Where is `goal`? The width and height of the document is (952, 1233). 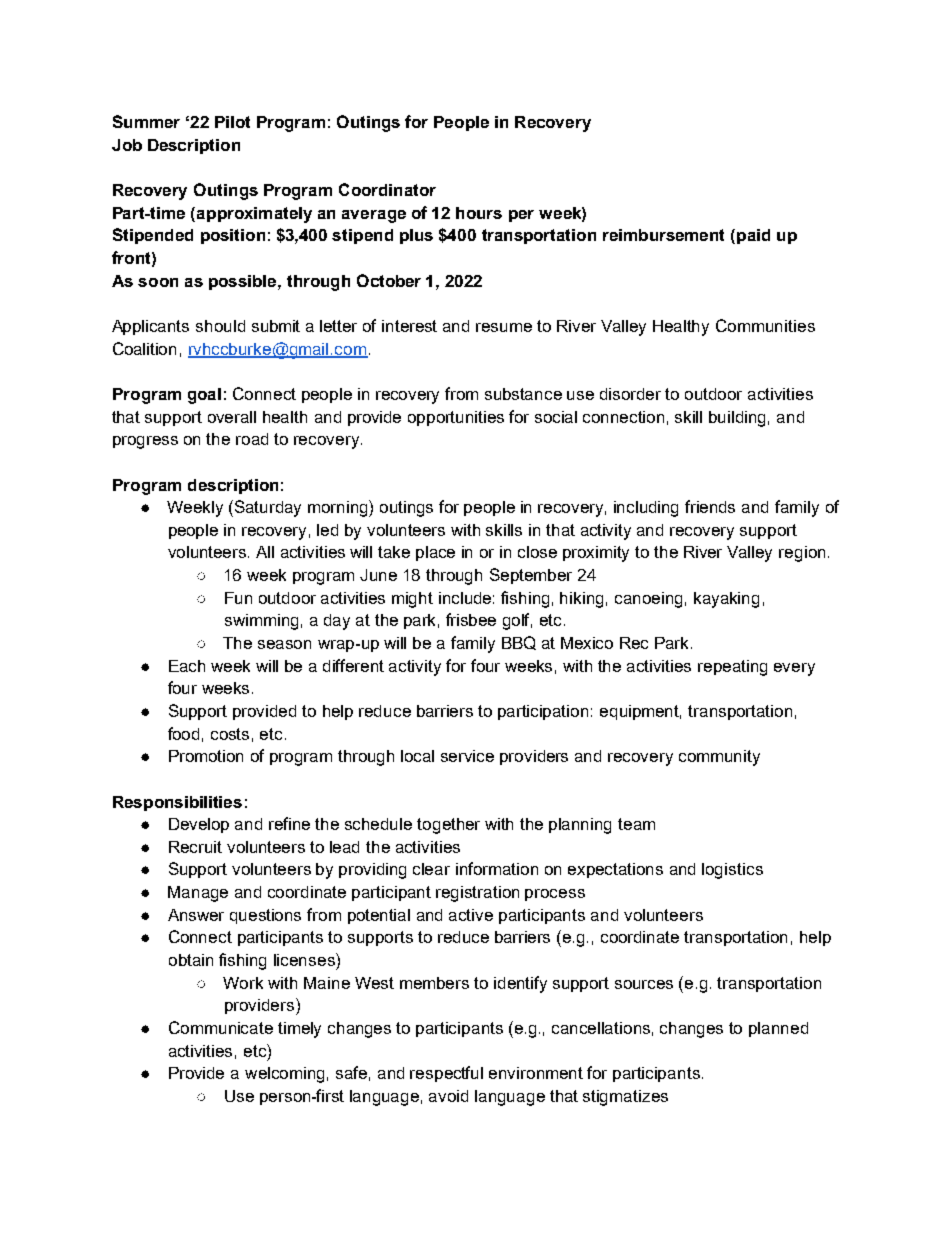
goal is located at coordinates (204, 396).
